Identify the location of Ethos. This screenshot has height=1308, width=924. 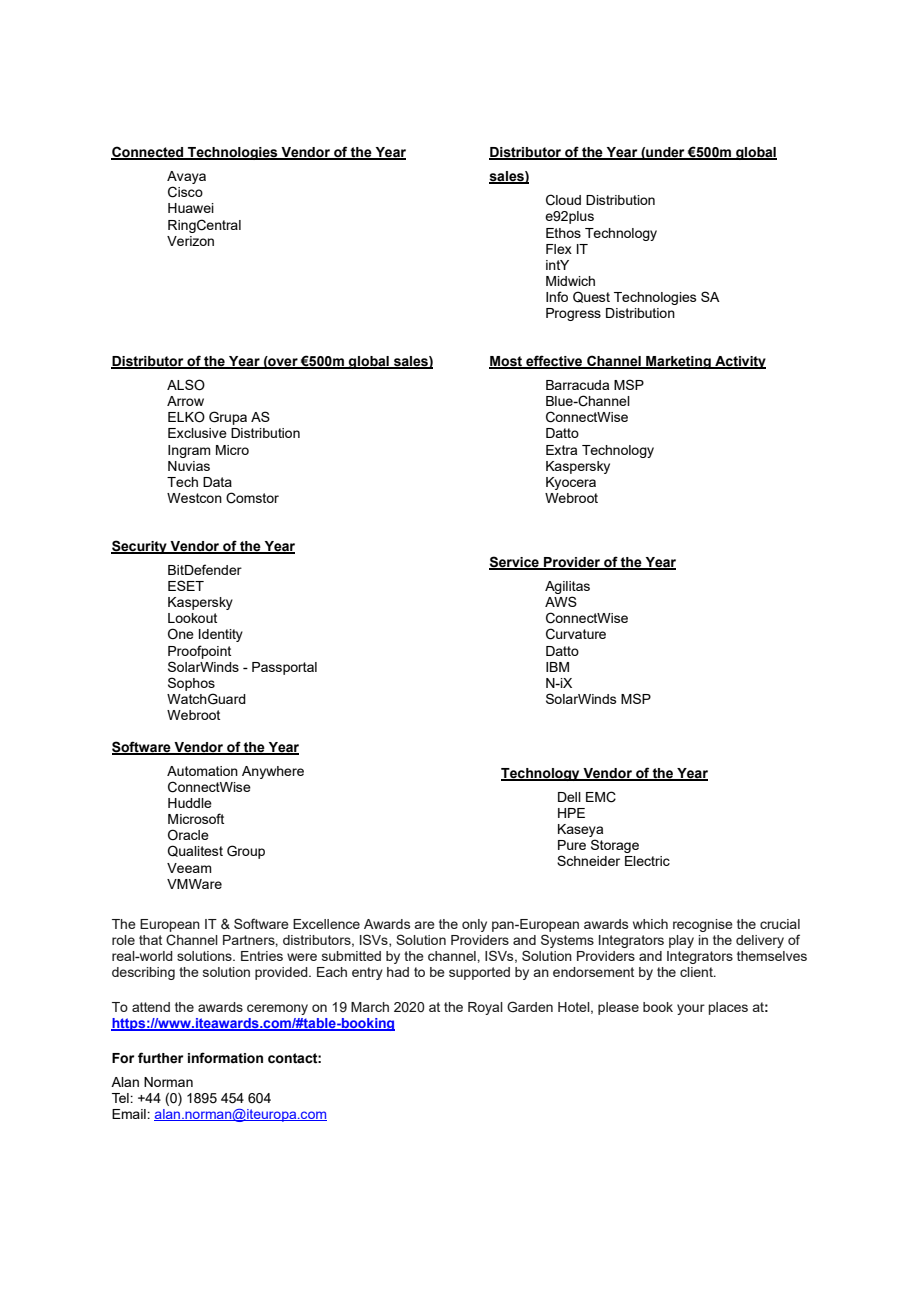
(563, 233).
